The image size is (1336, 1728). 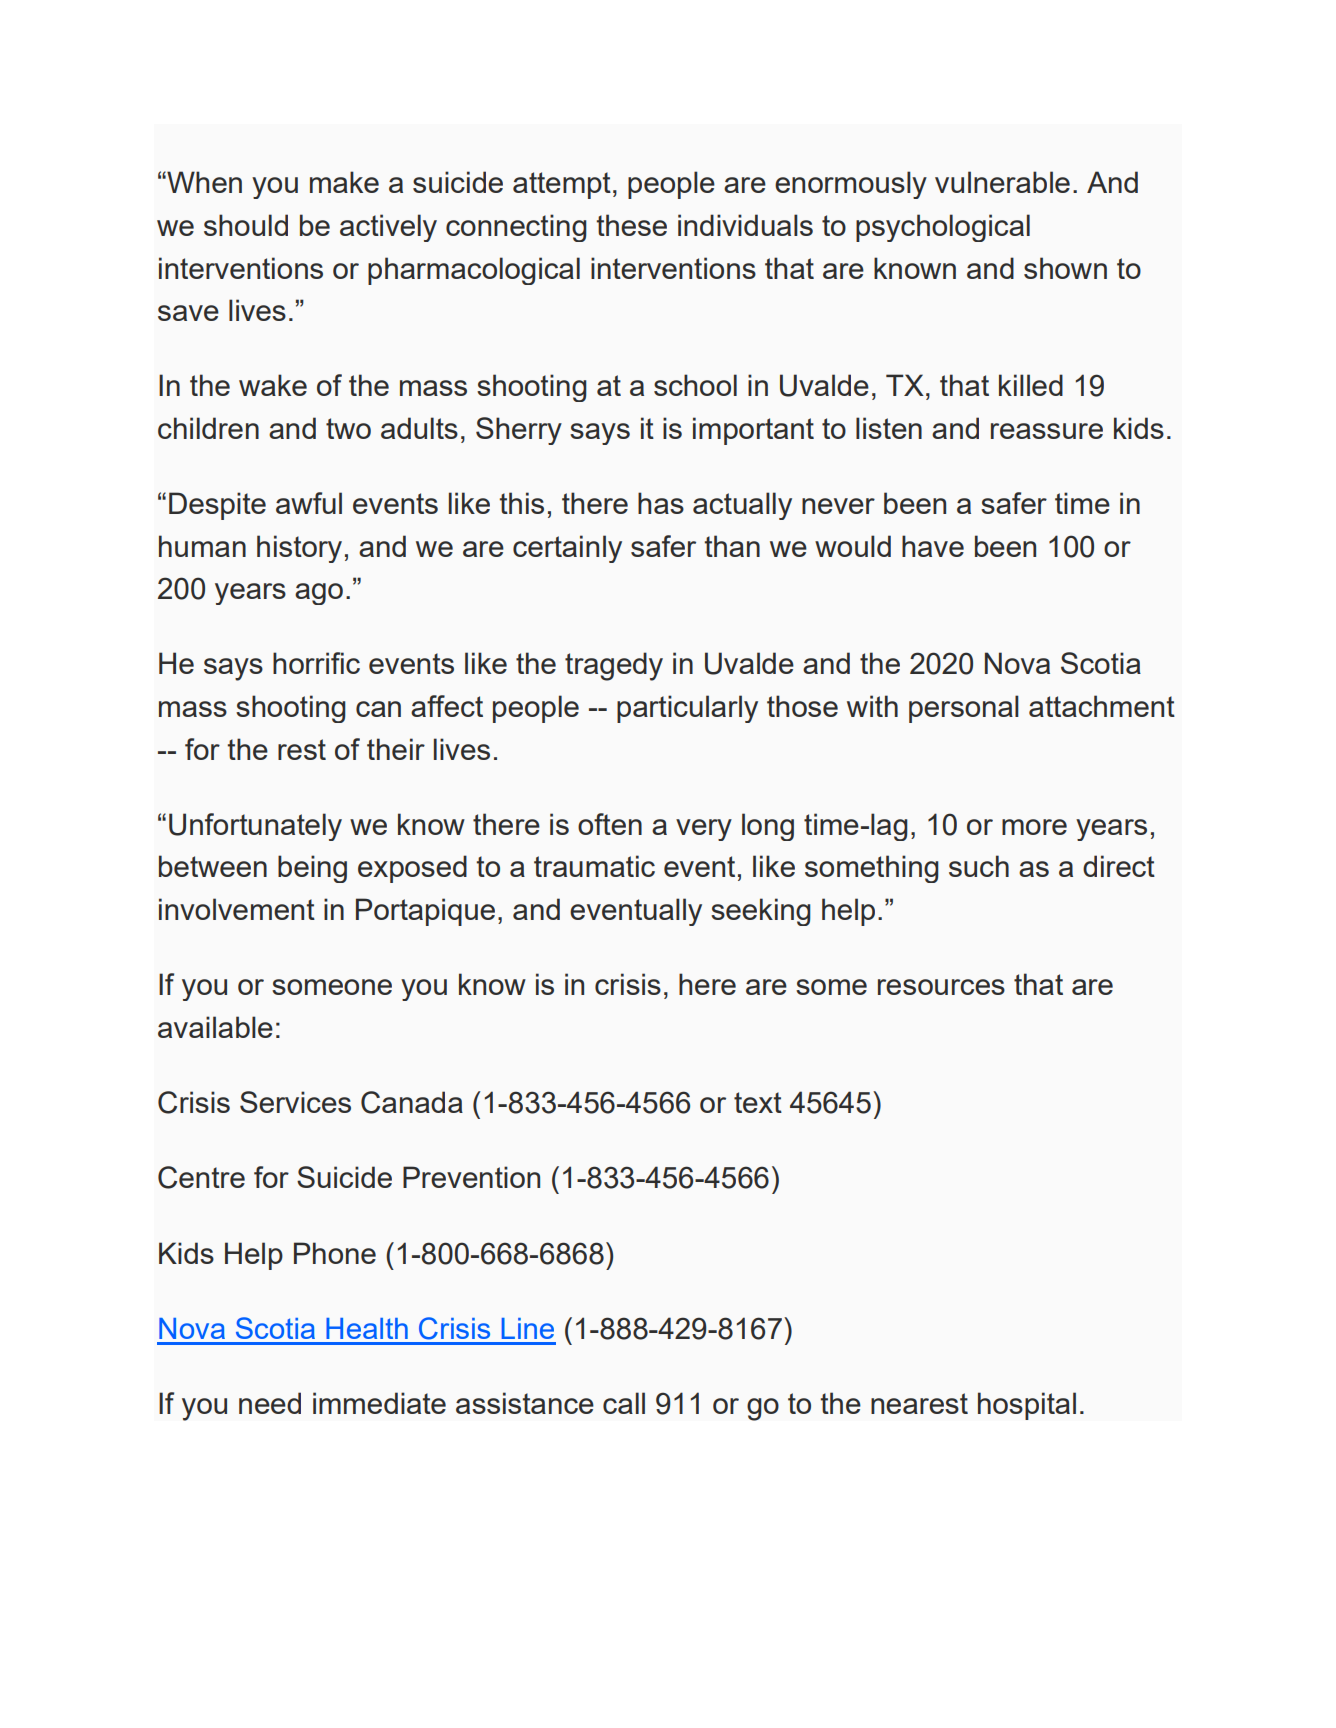 What do you see at coordinates (319, 594) in the page?
I see `ago` at bounding box center [319, 594].
